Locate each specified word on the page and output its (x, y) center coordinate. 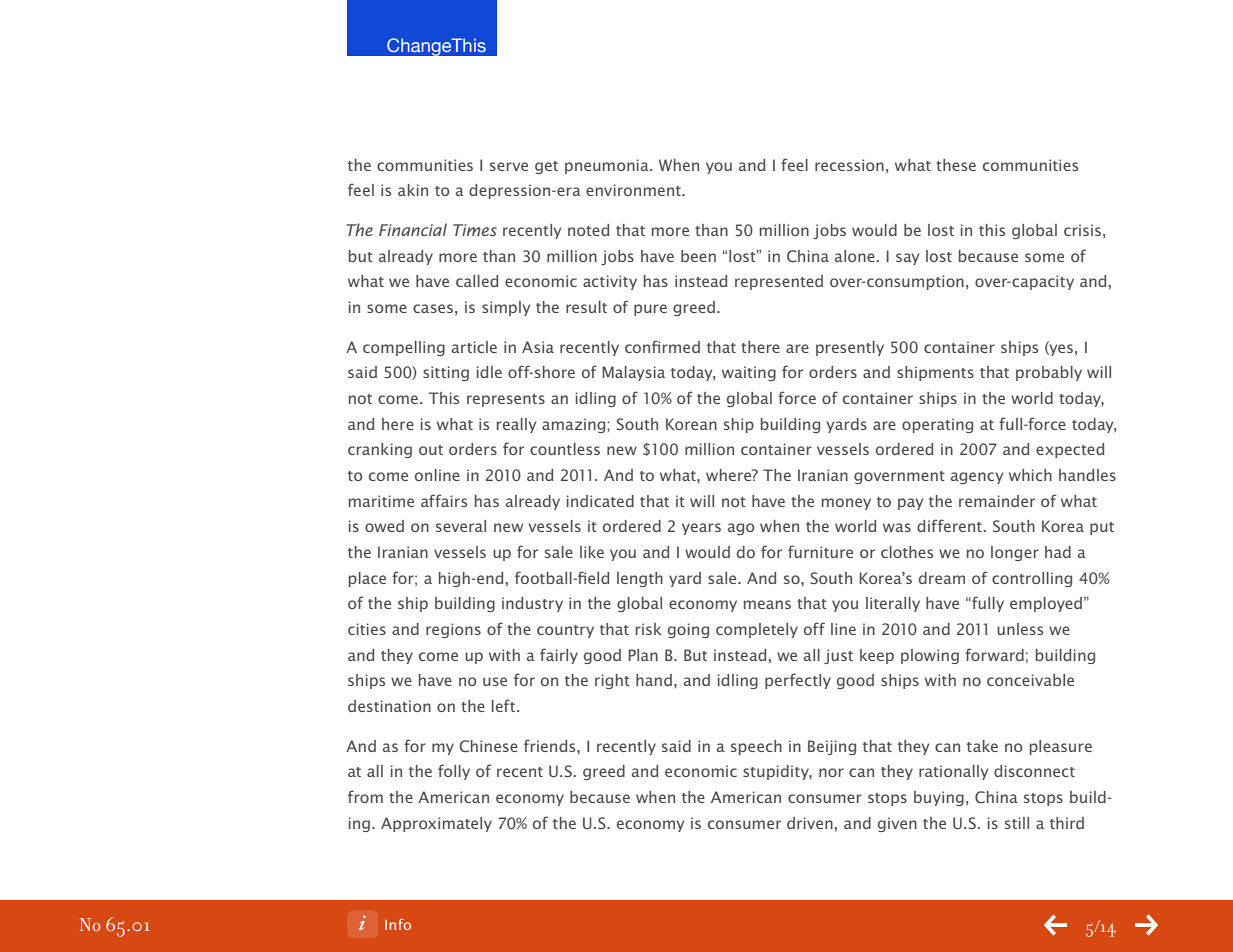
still (1017, 823)
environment (634, 190)
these (956, 165)
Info (398, 924)
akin (413, 190)
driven (810, 823)
